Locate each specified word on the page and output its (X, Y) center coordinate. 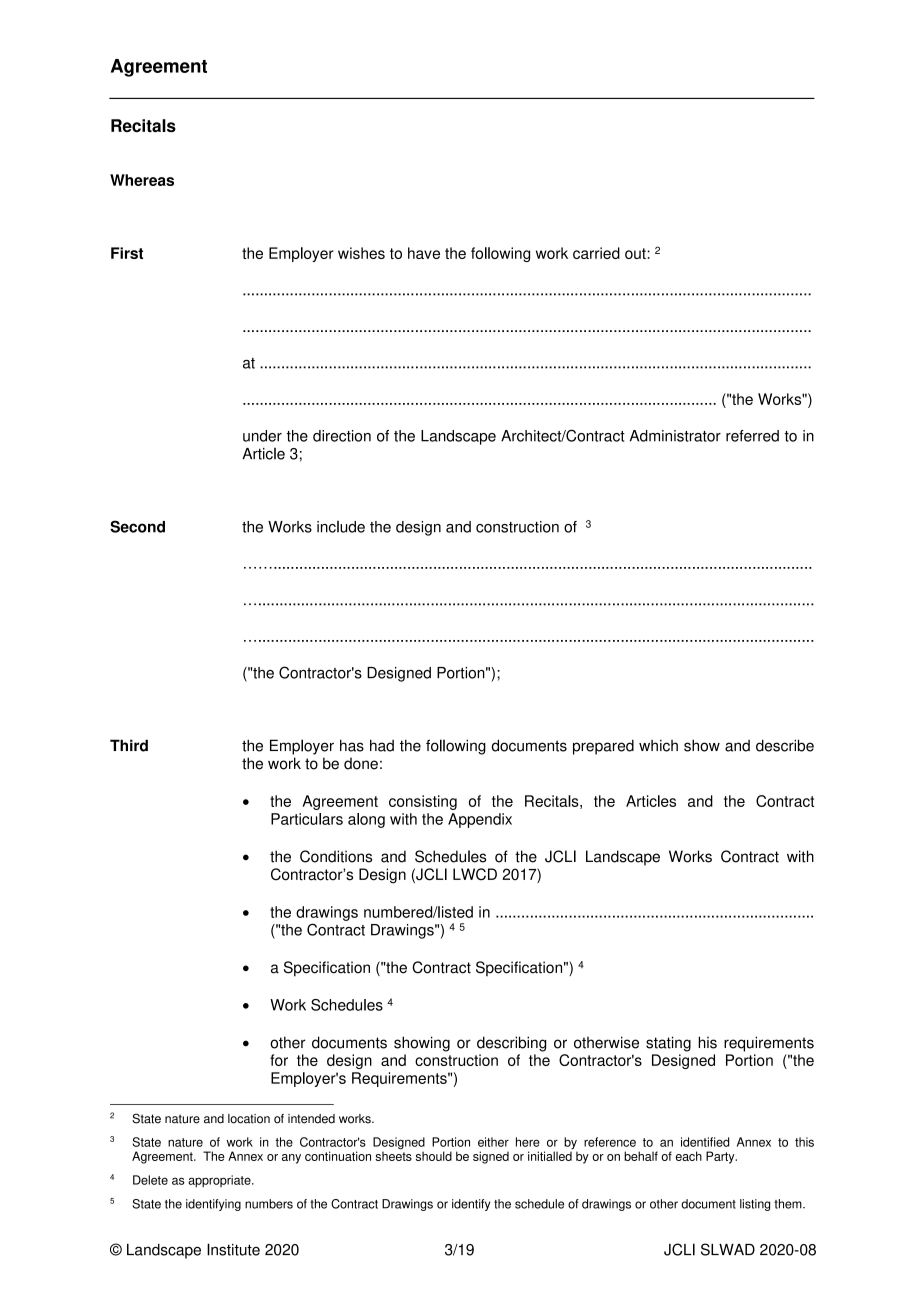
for (279, 1060)
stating (668, 1044)
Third (129, 745)
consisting (423, 802)
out (636, 253)
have (424, 253)
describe (785, 745)
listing (755, 1205)
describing (511, 1044)
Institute (233, 1249)
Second (137, 526)
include (341, 527)
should (434, 1156)
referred (752, 436)
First (127, 253)
